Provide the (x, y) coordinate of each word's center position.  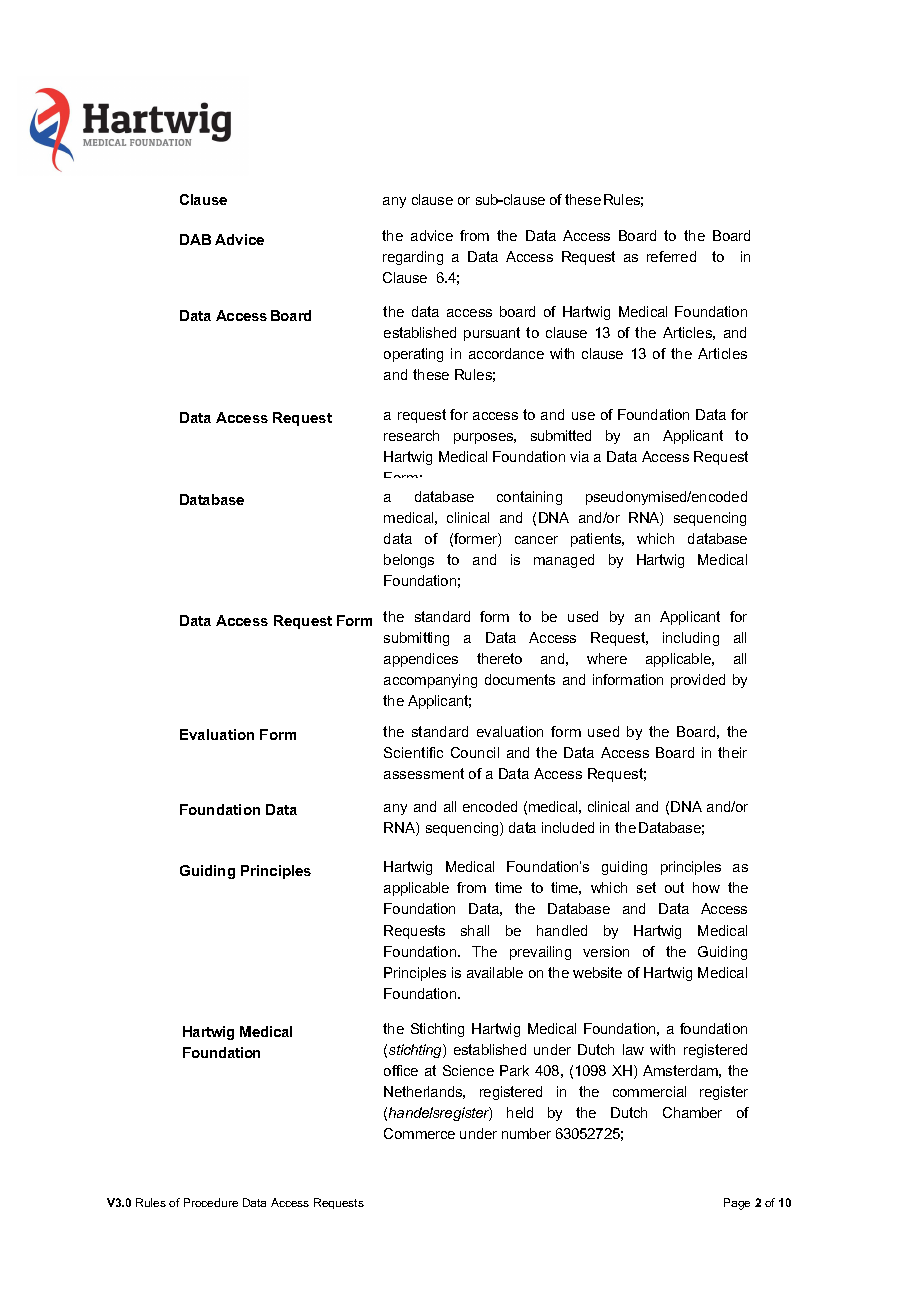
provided (698, 681)
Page (737, 1204)
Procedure (211, 1202)
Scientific (413, 752)
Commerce (419, 1133)
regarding (413, 258)
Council (475, 752)
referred (671, 256)
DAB (195, 239)
